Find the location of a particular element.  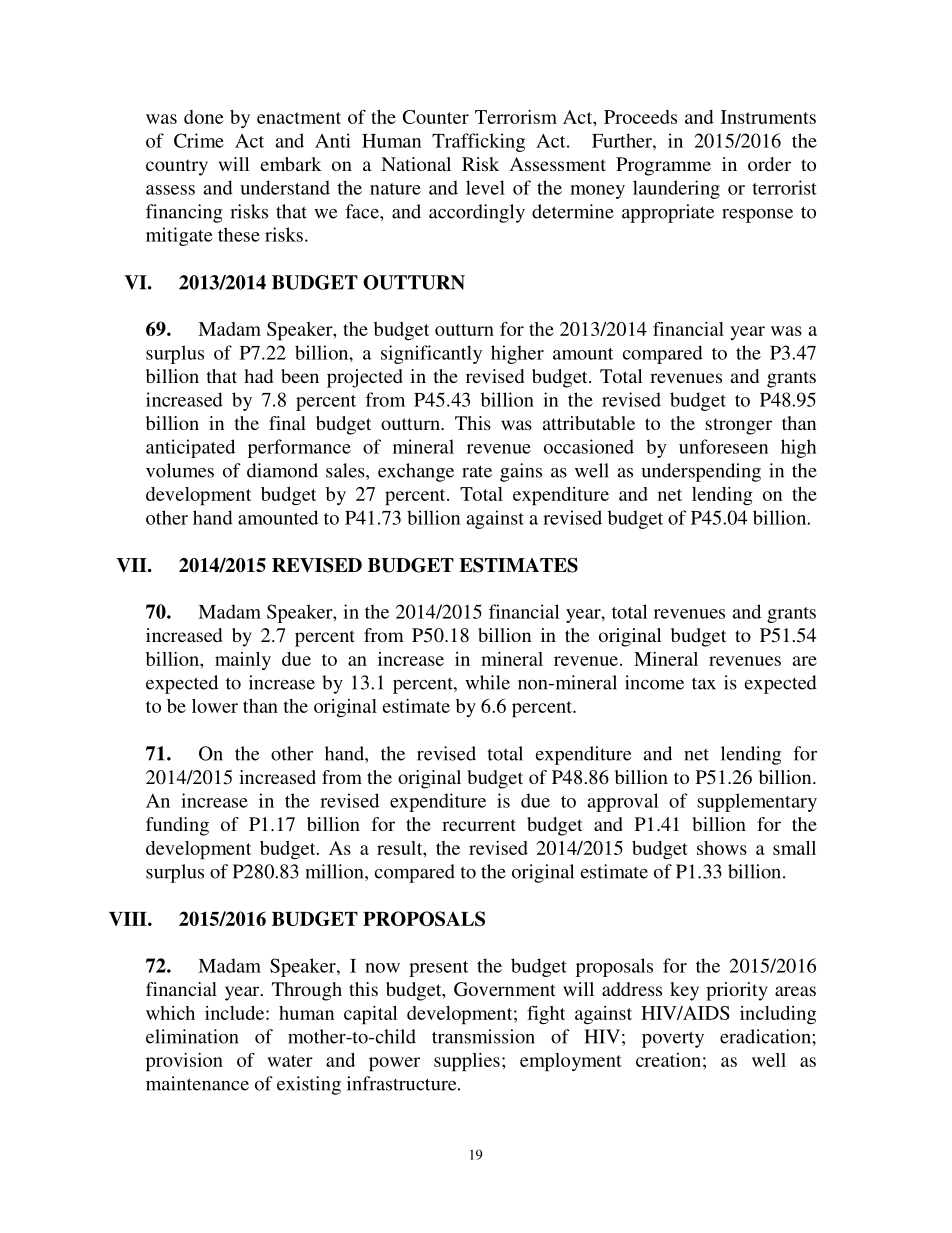

lower is located at coordinates (215, 706).
